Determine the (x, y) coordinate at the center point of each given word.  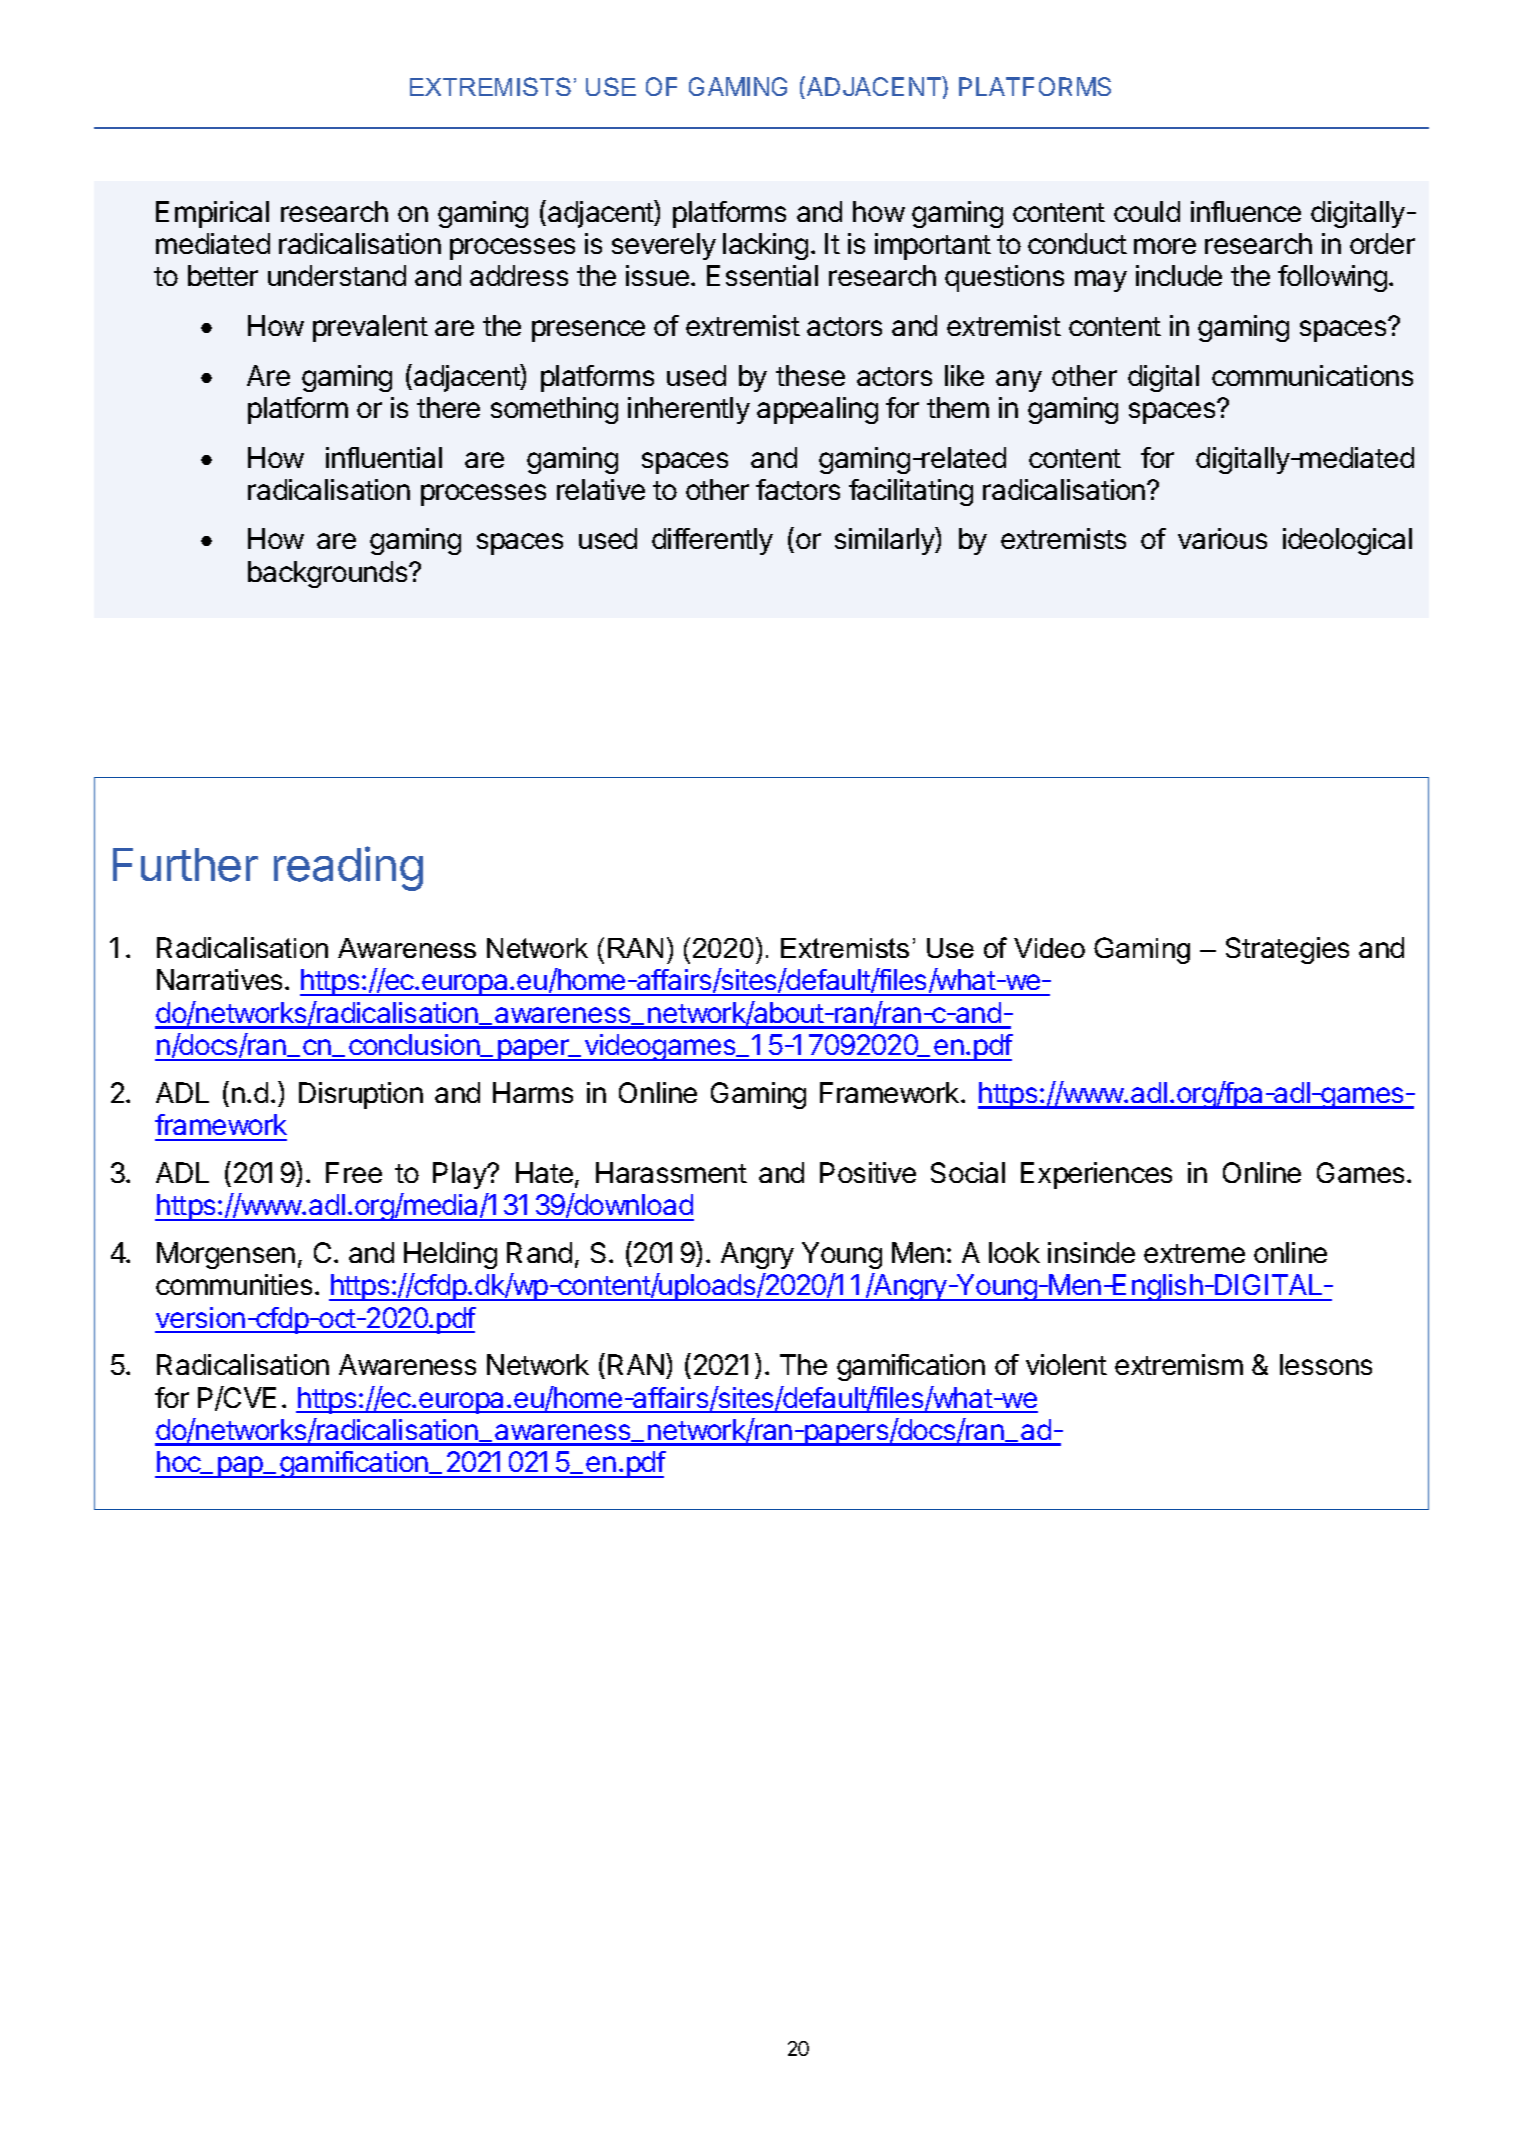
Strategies (1287, 950)
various (1222, 538)
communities (234, 1284)
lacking (765, 246)
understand (337, 275)
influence (1246, 211)
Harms (533, 1092)
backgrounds (329, 574)
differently (712, 541)
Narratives (219, 979)
